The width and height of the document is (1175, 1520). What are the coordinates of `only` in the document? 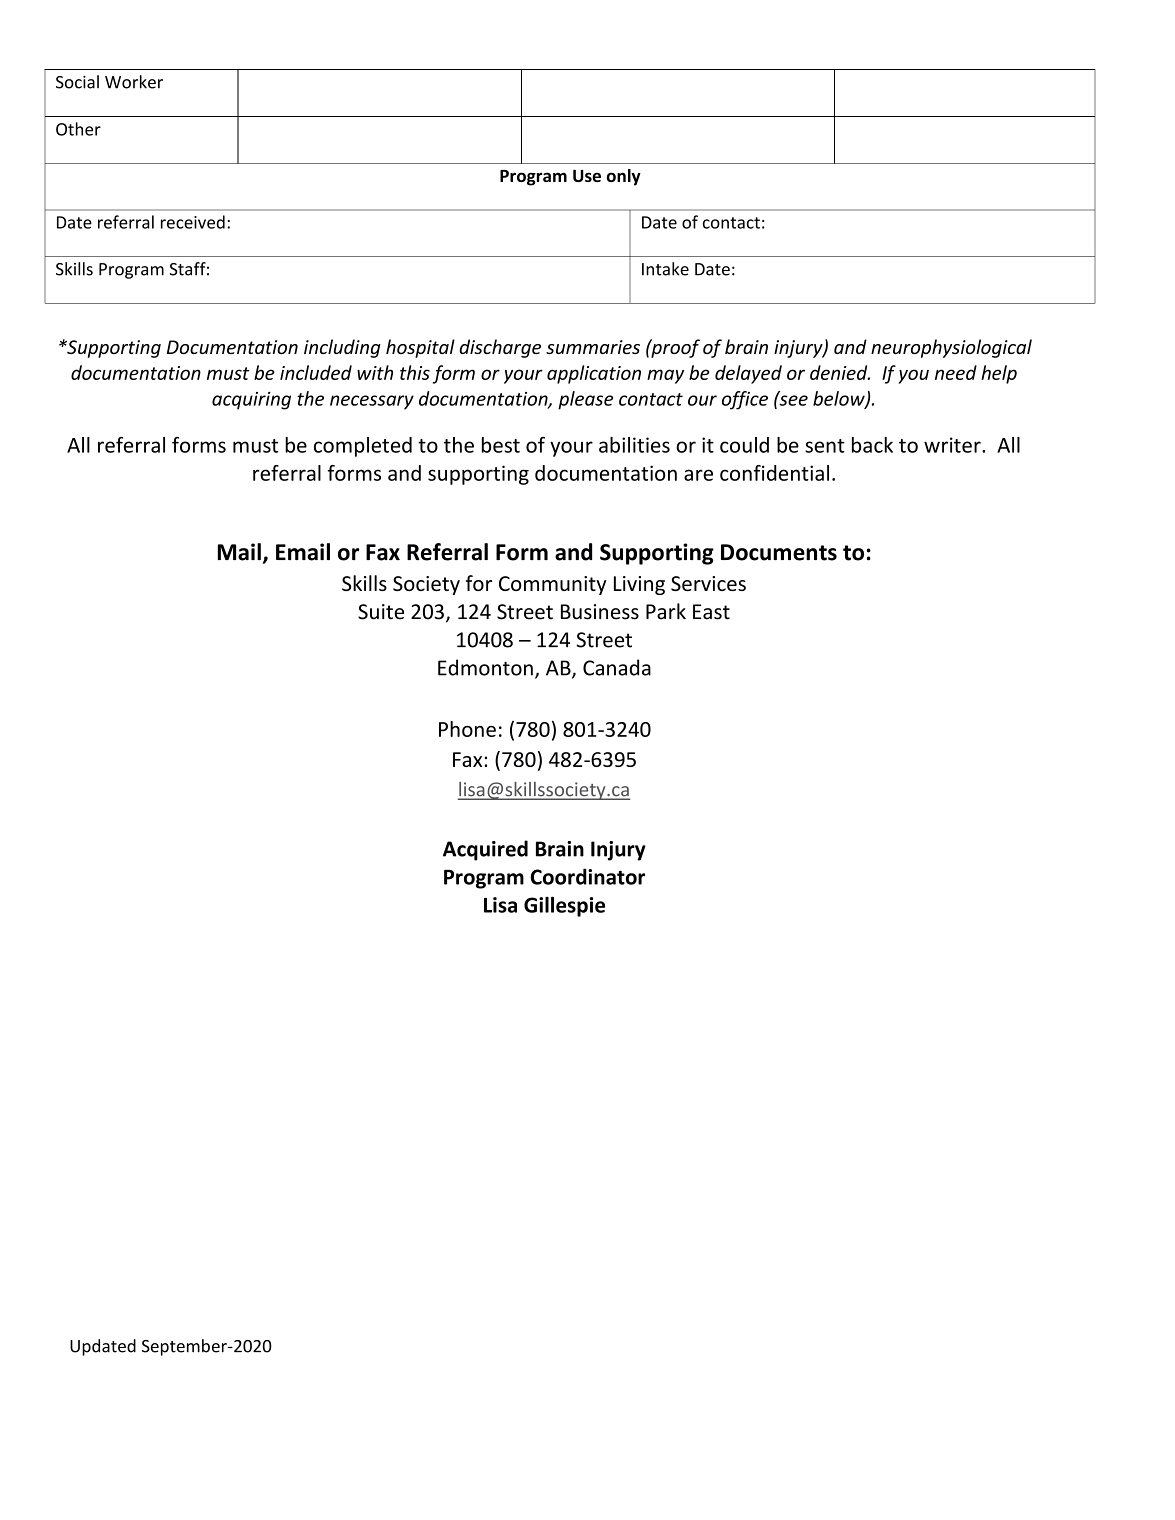 It's located at (624, 177).
